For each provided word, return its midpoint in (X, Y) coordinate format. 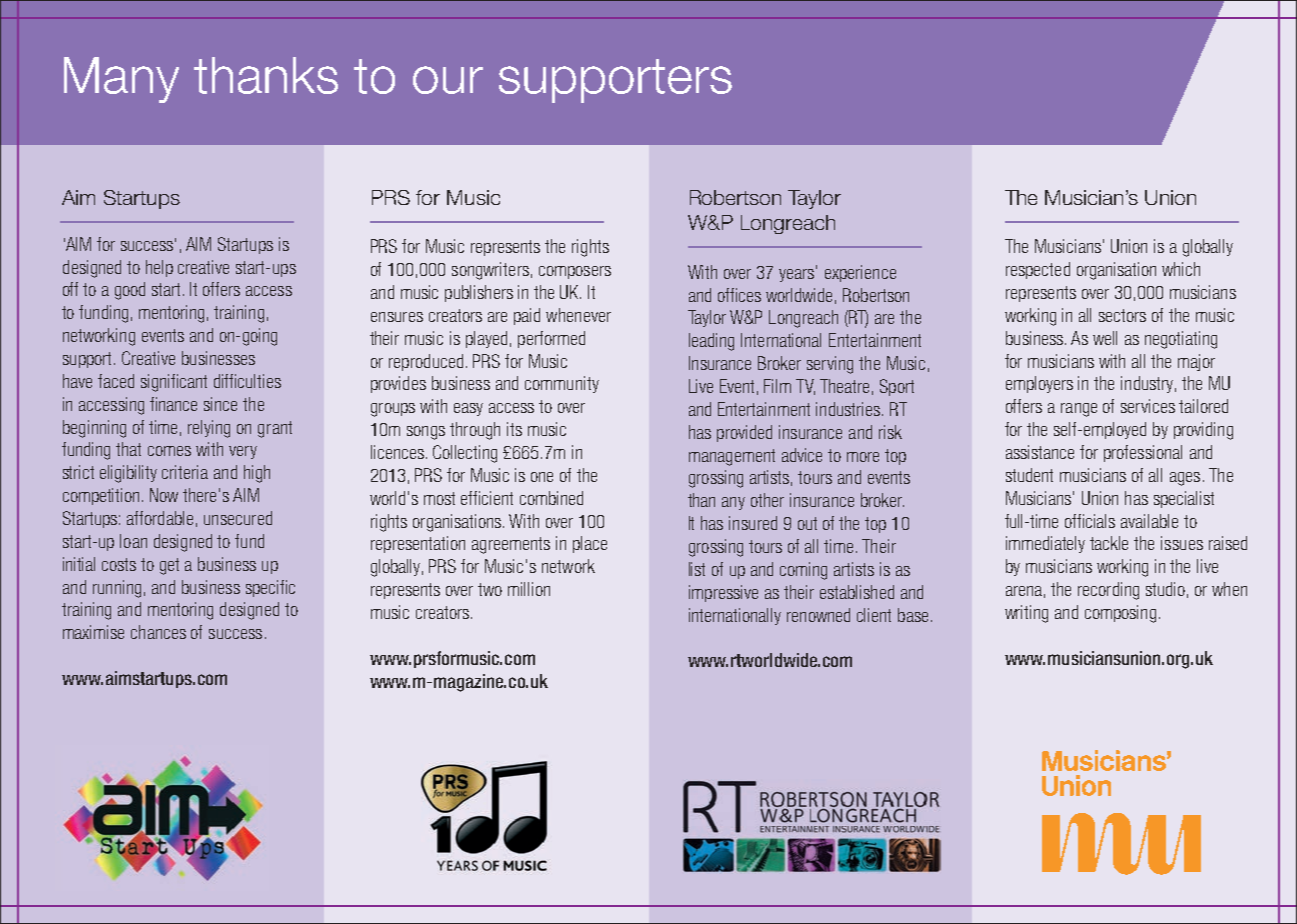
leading (711, 342)
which (1181, 269)
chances (158, 632)
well (1105, 338)
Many (121, 80)
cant (193, 381)
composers (575, 272)
